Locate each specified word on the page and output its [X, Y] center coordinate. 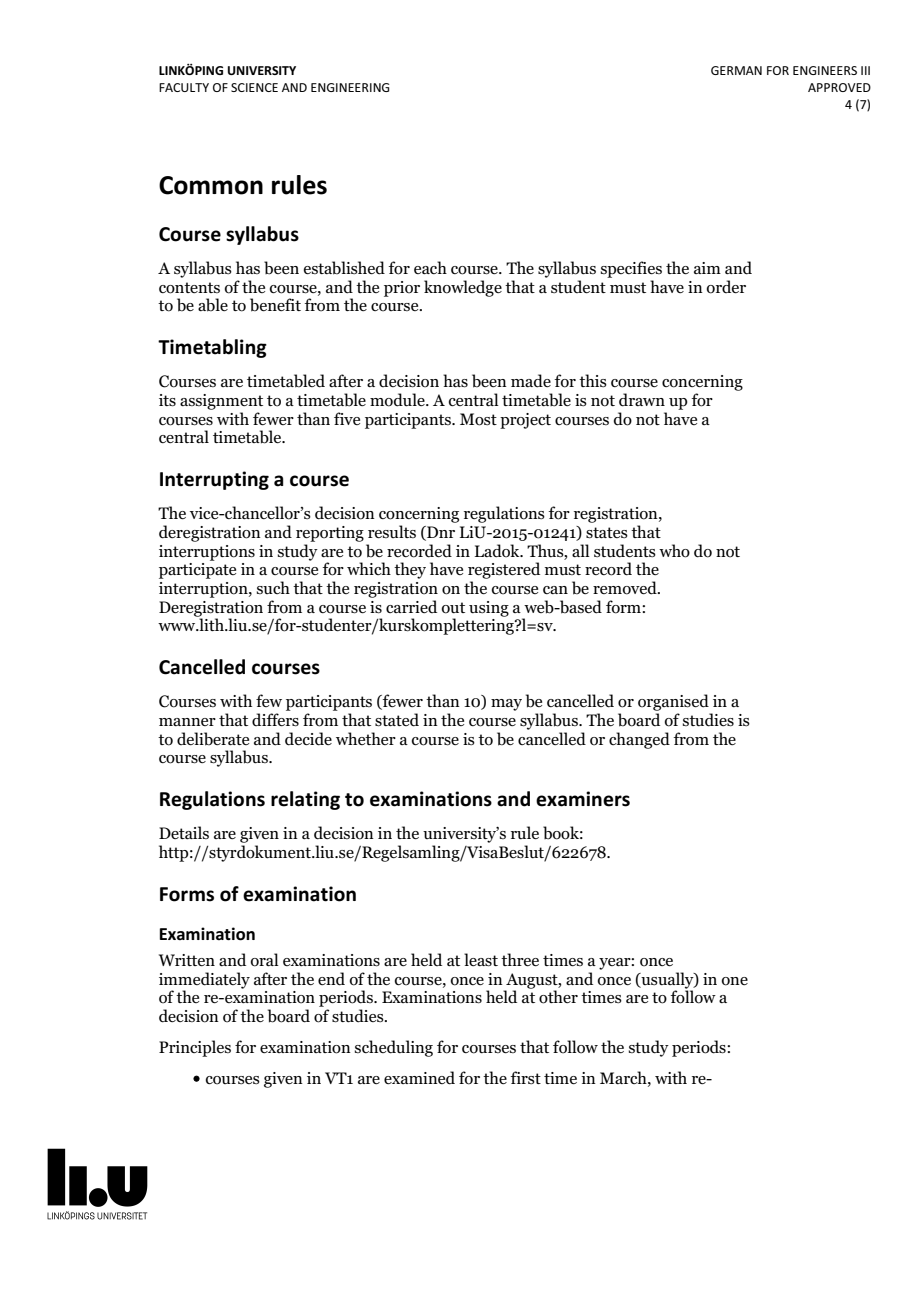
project [525, 421]
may [506, 705]
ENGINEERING [350, 87]
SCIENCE [254, 87]
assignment [221, 402]
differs [275, 720]
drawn [642, 400]
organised [673, 702]
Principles [195, 1048]
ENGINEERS [825, 70]
